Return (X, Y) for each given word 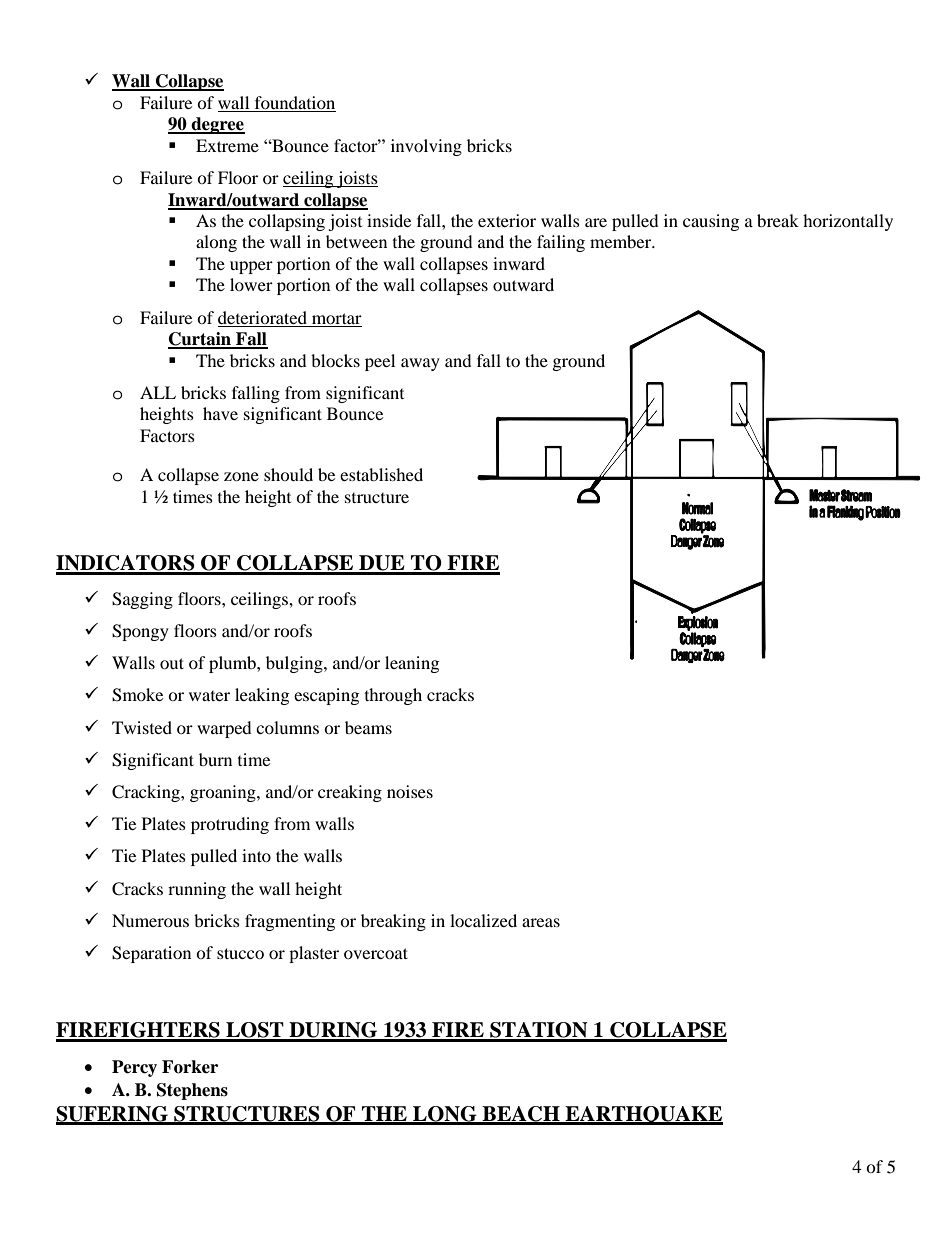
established (381, 474)
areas (541, 922)
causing (711, 222)
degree (217, 125)
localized (483, 920)
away (420, 364)
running (197, 890)
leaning (412, 664)
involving (426, 147)
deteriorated (262, 317)
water (209, 696)
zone (241, 476)
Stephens (192, 1091)
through (393, 696)
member (622, 241)
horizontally (848, 222)
